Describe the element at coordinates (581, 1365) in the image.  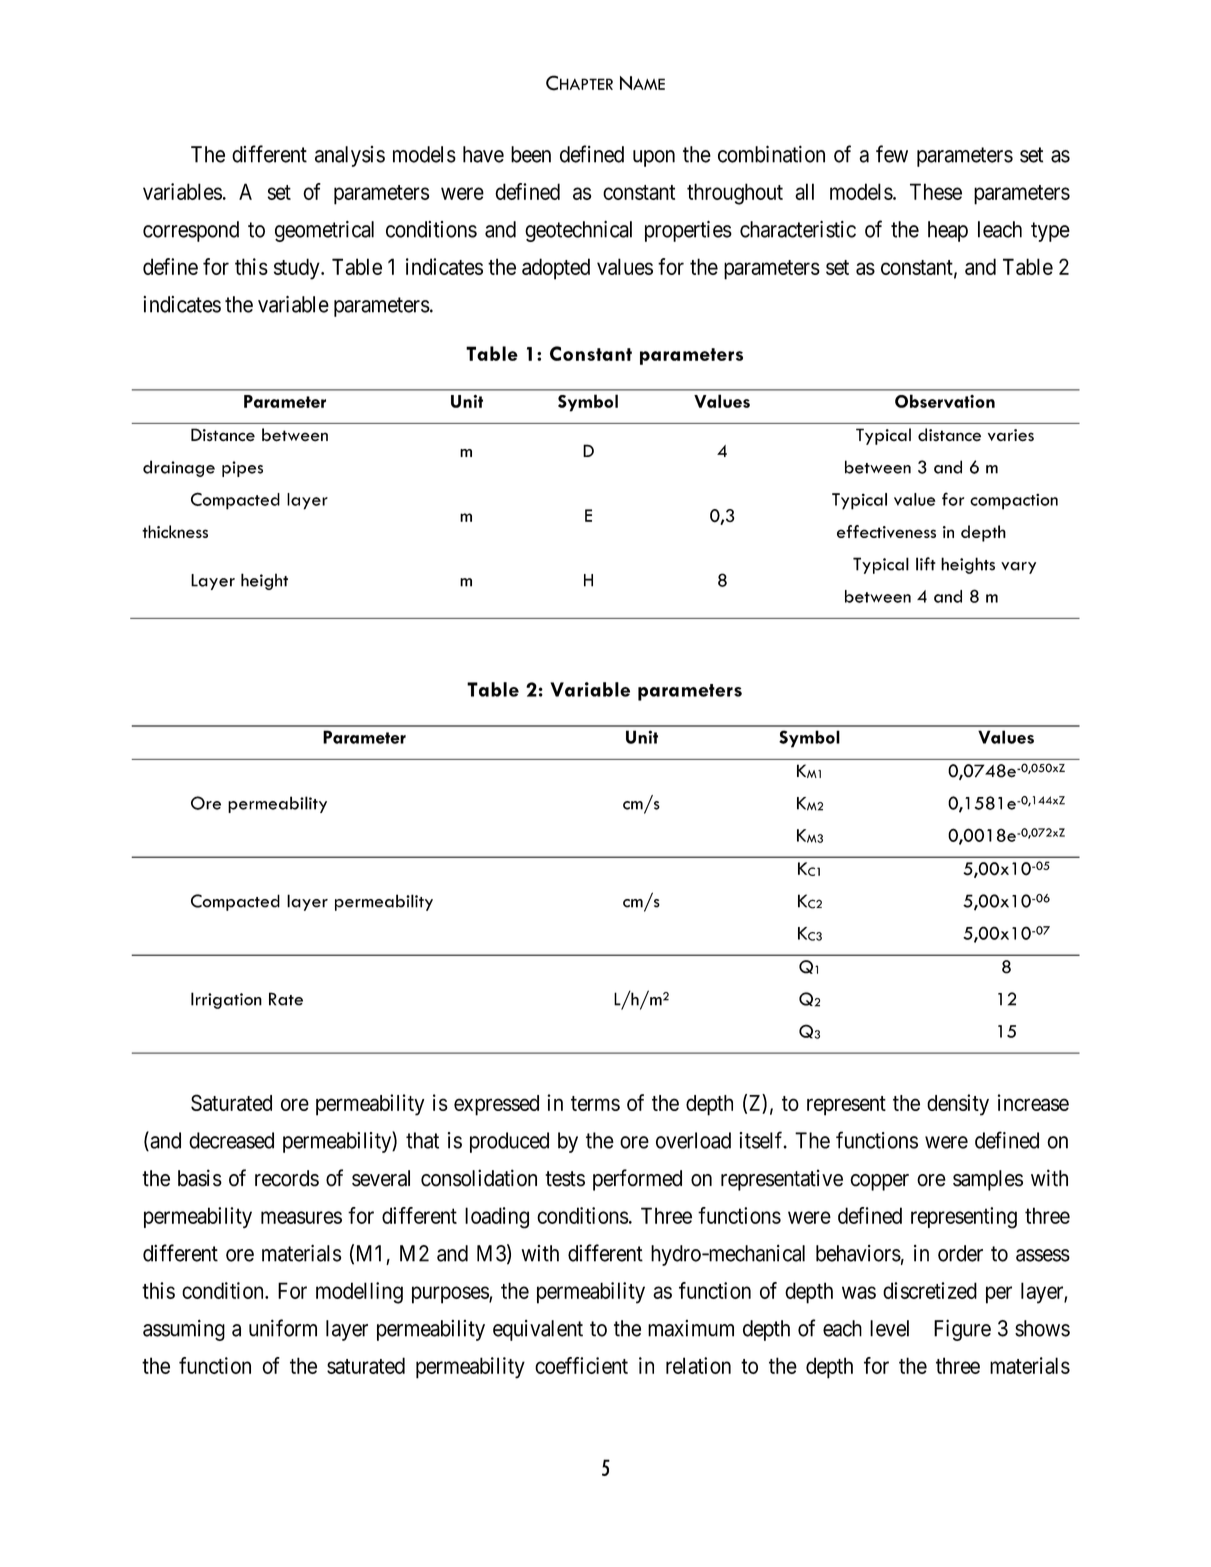
I see `coefficient` at that location.
